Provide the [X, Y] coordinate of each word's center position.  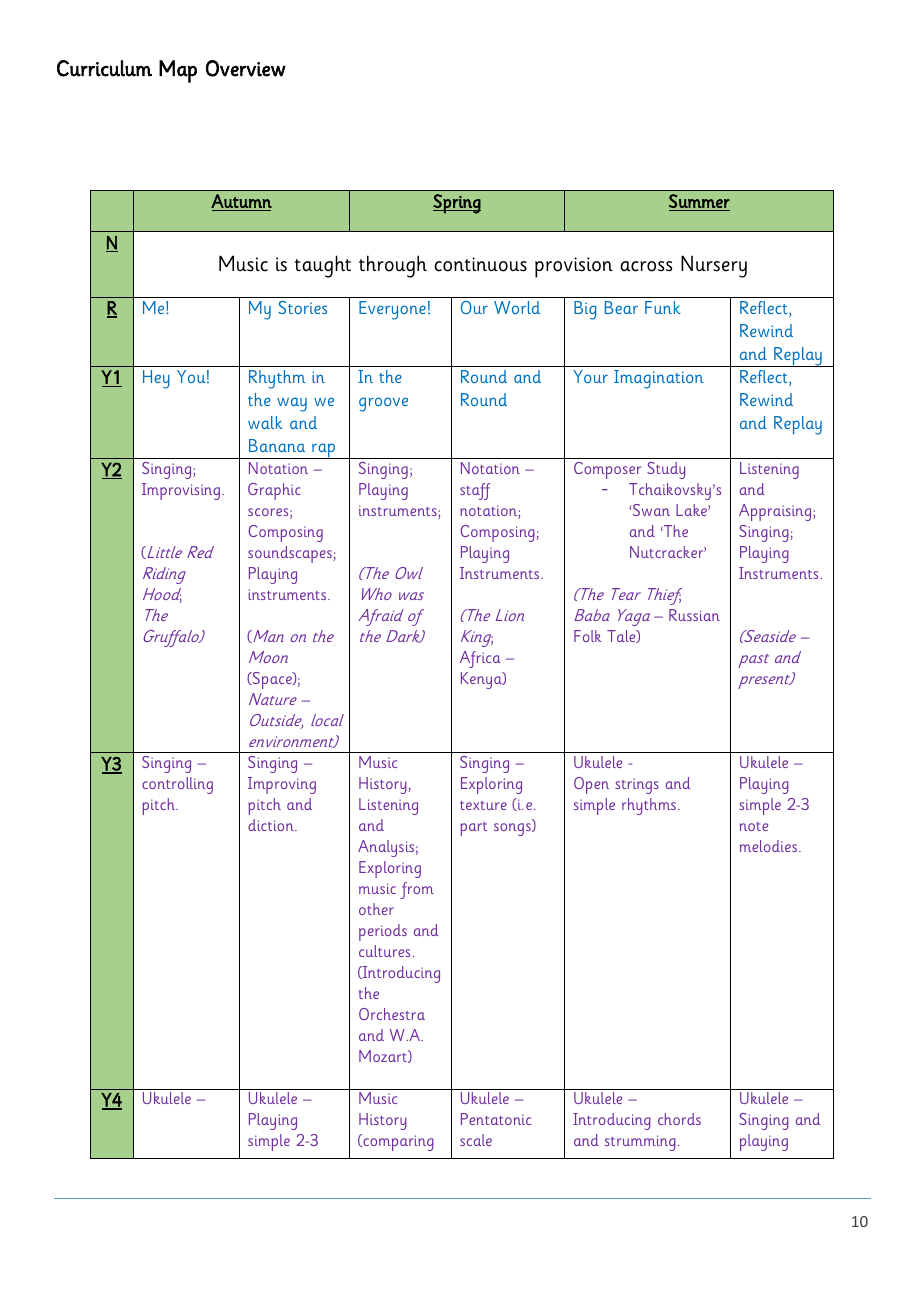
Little [163, 552]
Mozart [384, 1056]
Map [178, 71]
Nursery [714, 266]
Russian [694, 615]
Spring [457, 204]
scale [476, 1140]
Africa [480, 659]
